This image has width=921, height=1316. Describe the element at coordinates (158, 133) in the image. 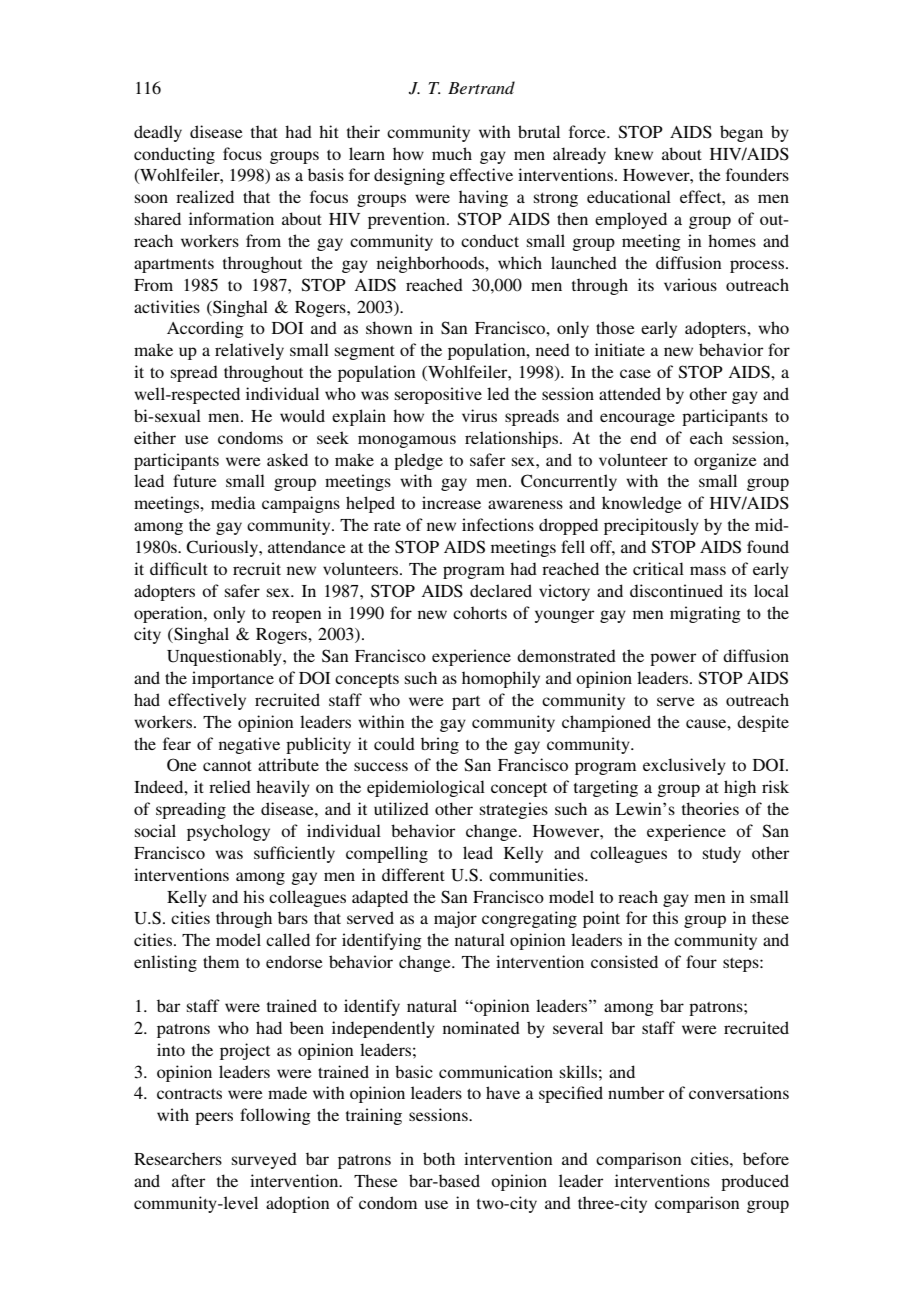

I see `deadly` at that location.
